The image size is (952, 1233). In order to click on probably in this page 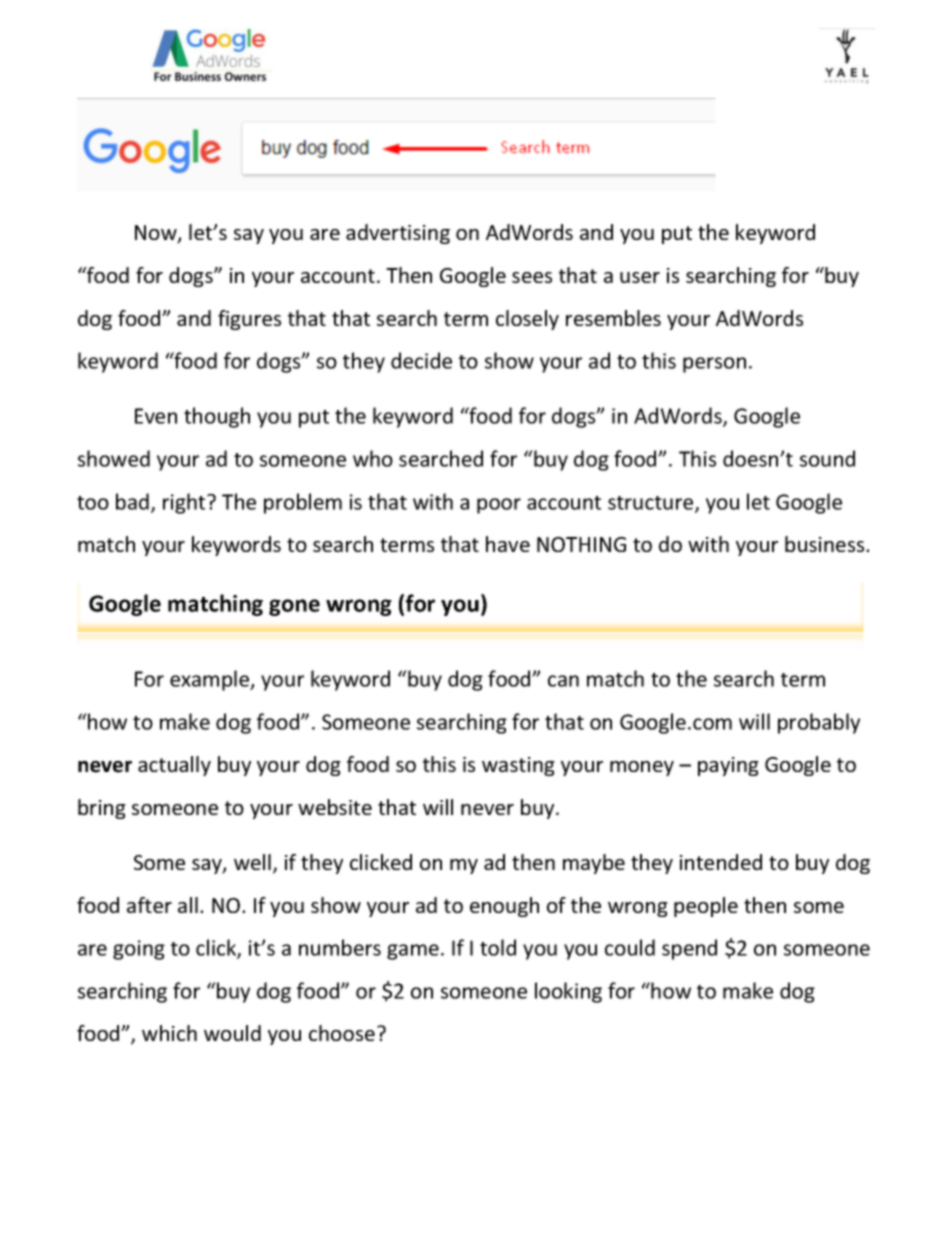, I will do `click(819, 723)`.
